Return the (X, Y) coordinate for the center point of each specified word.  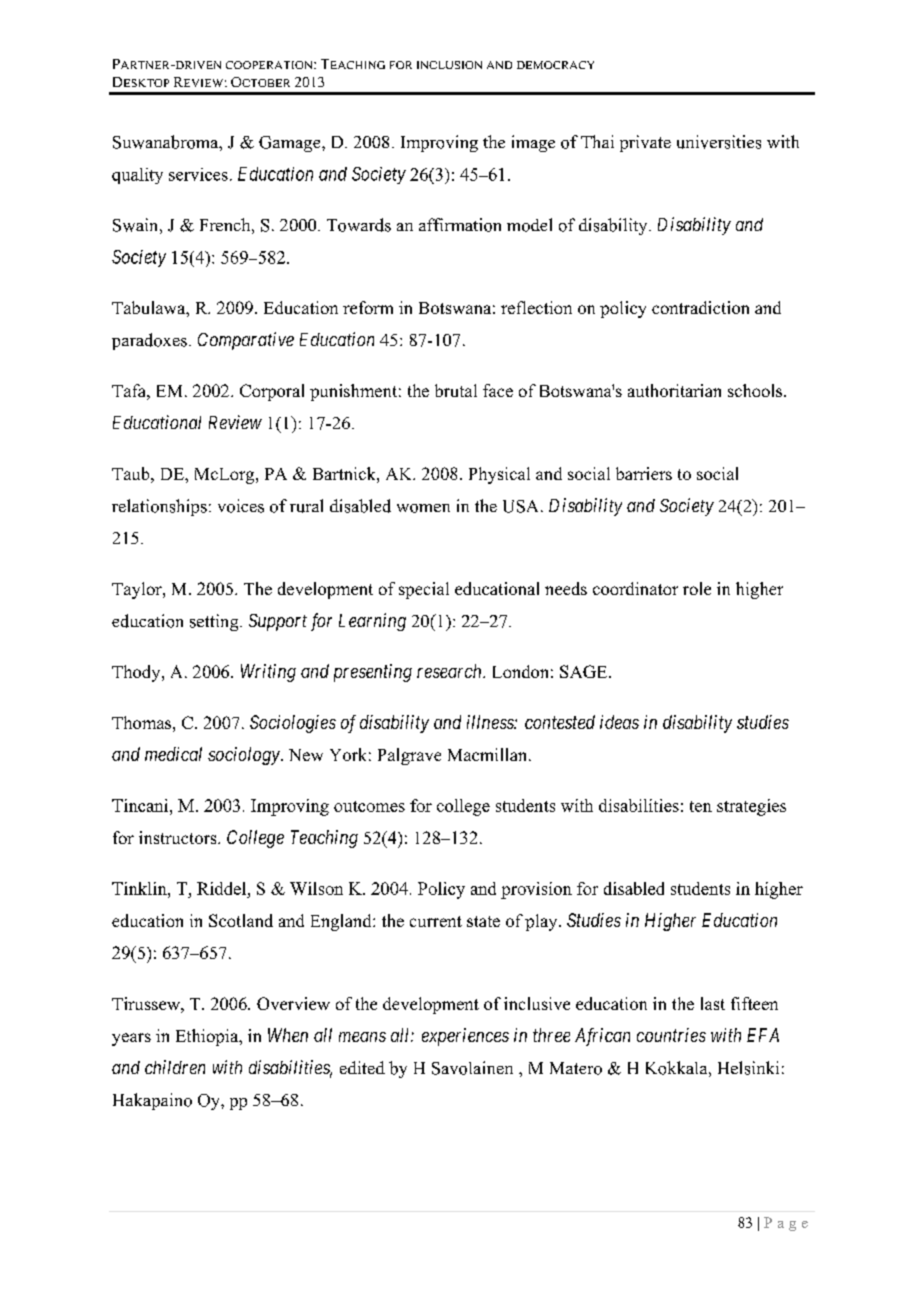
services (198, 174)
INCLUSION (449, 65)
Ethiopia (208, 1037)
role (697, 588)
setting (215, 622)
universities (719, 142)
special (424, 590)
